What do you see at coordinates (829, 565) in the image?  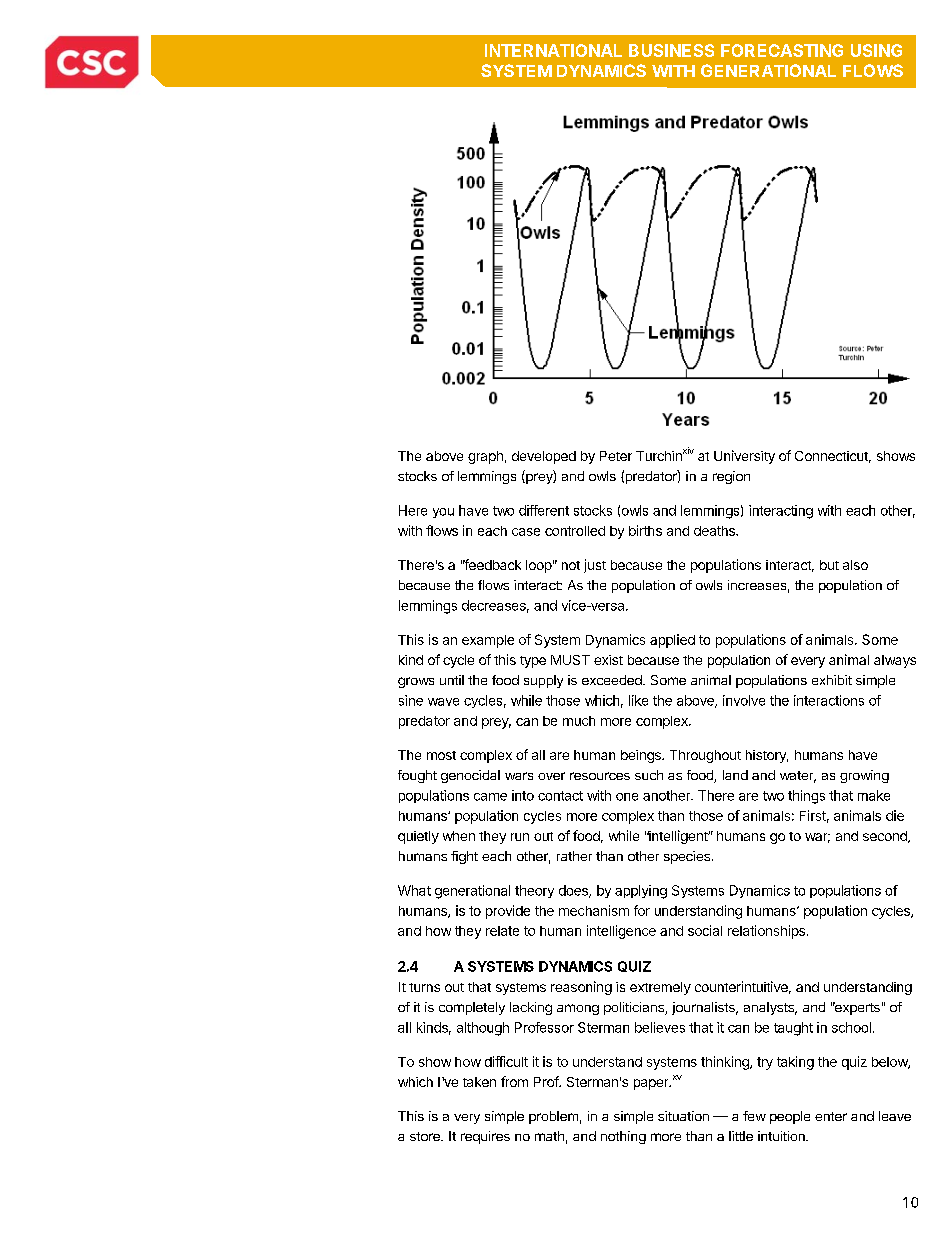 I see `but` at bounding box center [829, 565].
